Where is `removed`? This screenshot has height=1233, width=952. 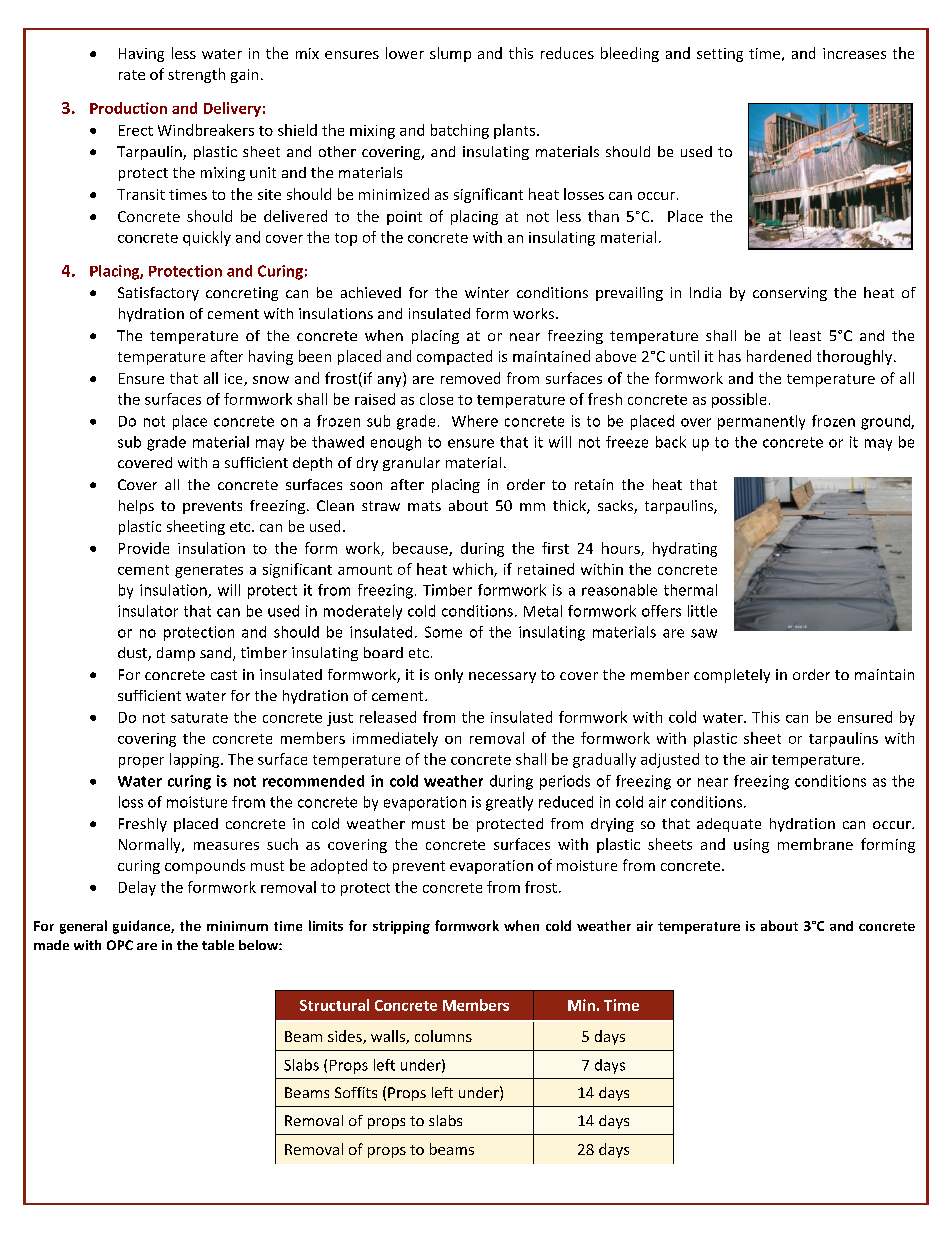 removed is located at coordinates (470, 378).
